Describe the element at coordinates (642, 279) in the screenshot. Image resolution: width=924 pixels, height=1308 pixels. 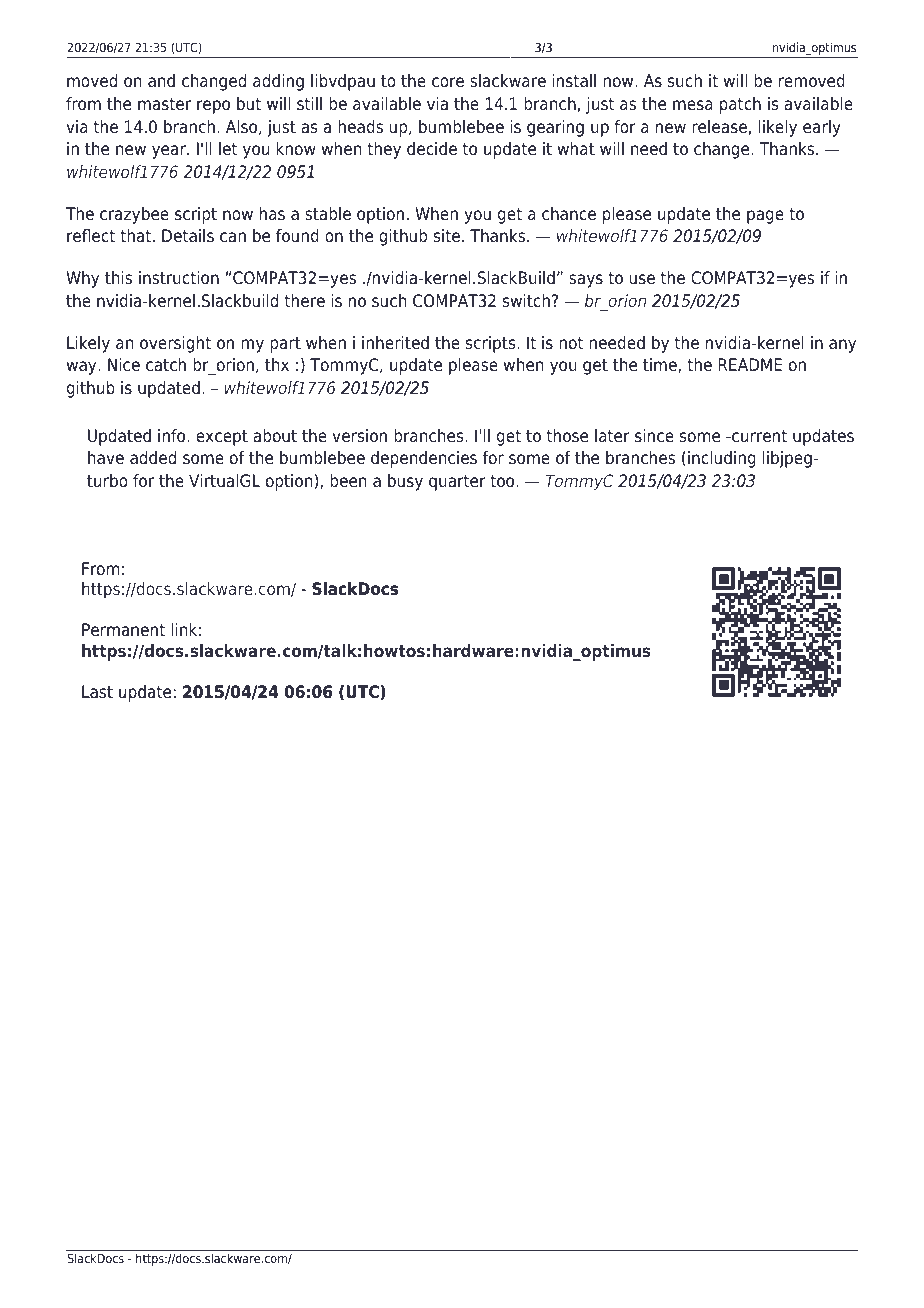
I see `use` at that location.
